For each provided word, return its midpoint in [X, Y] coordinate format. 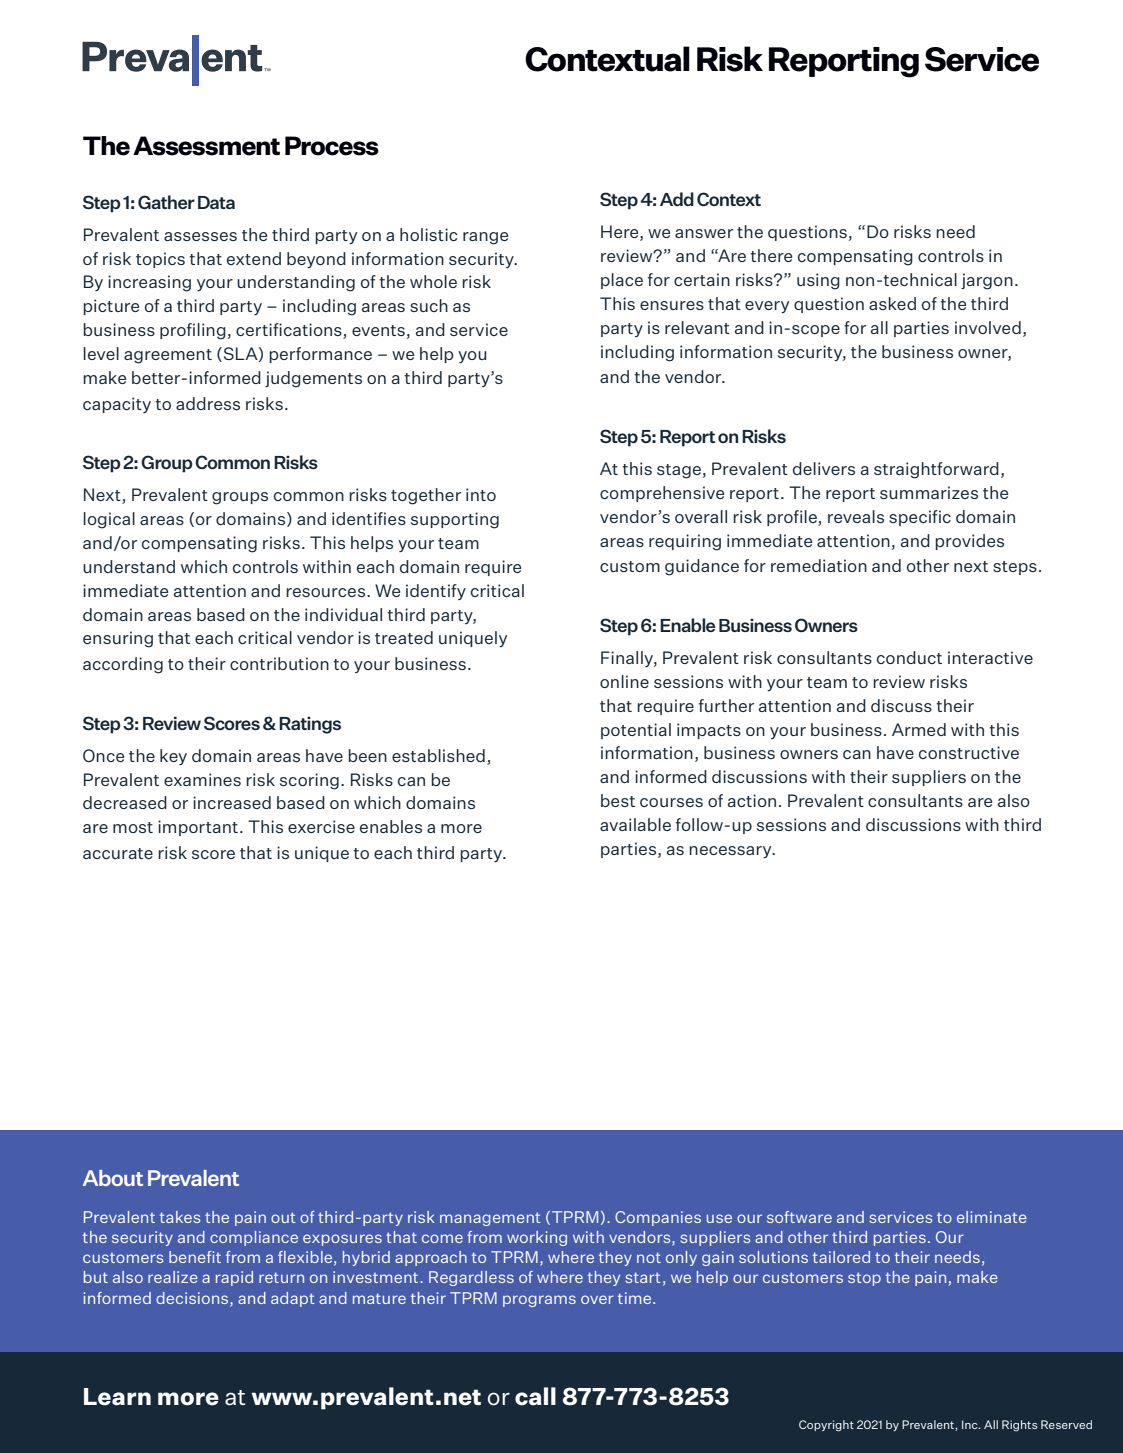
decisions [193, 1299]
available [635, 824]
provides [969, 542]
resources [327, 592]
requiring [685, 542]
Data [216, 202]
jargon [987, 281]
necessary [731, 852]
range [485, 238]
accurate [118, 853]
